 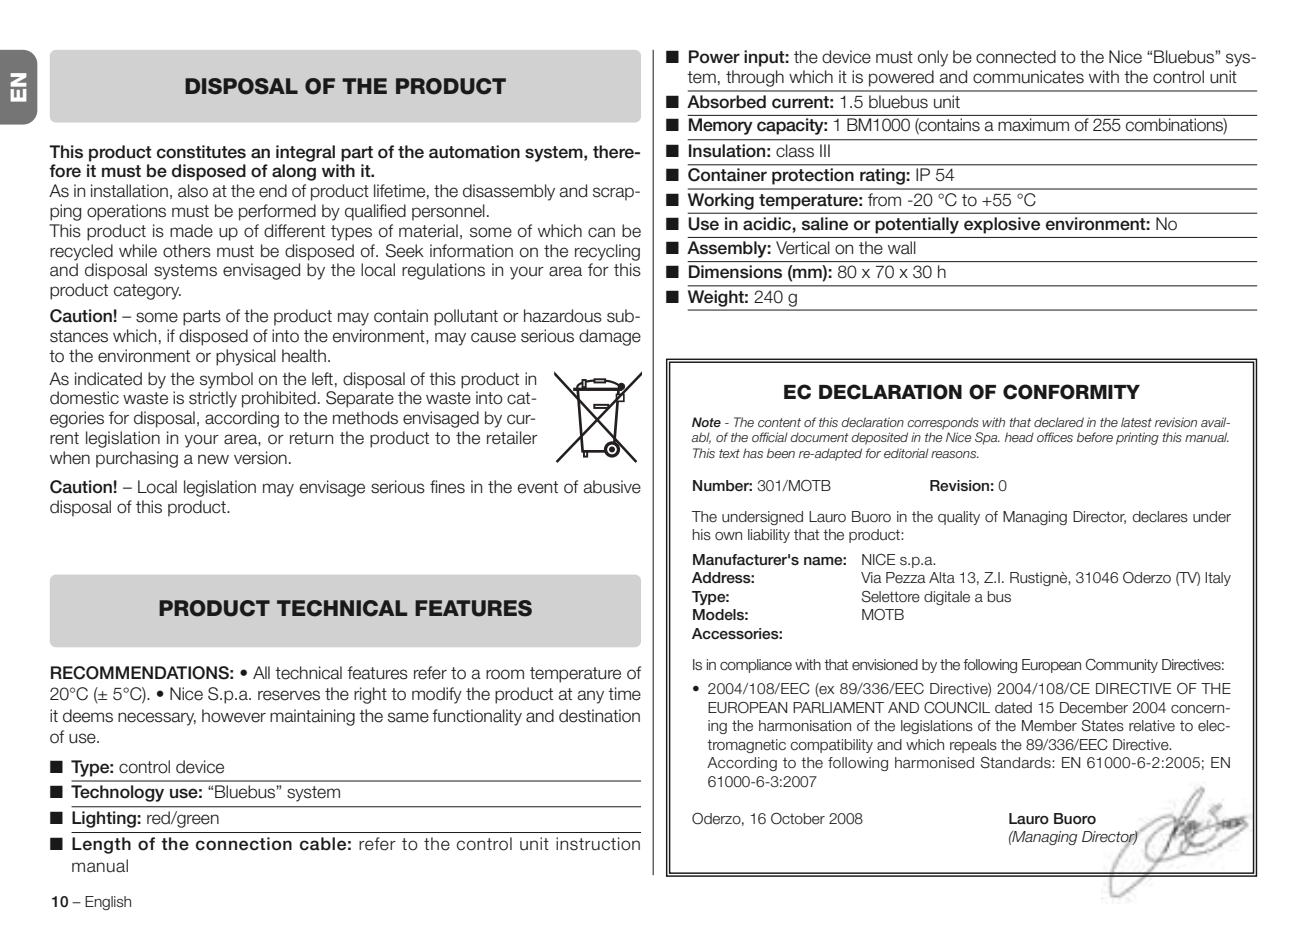 What do you see at coordinates (1055, 437) in the screenshot?
I see `offices` at bounding box center [1055, 437].
